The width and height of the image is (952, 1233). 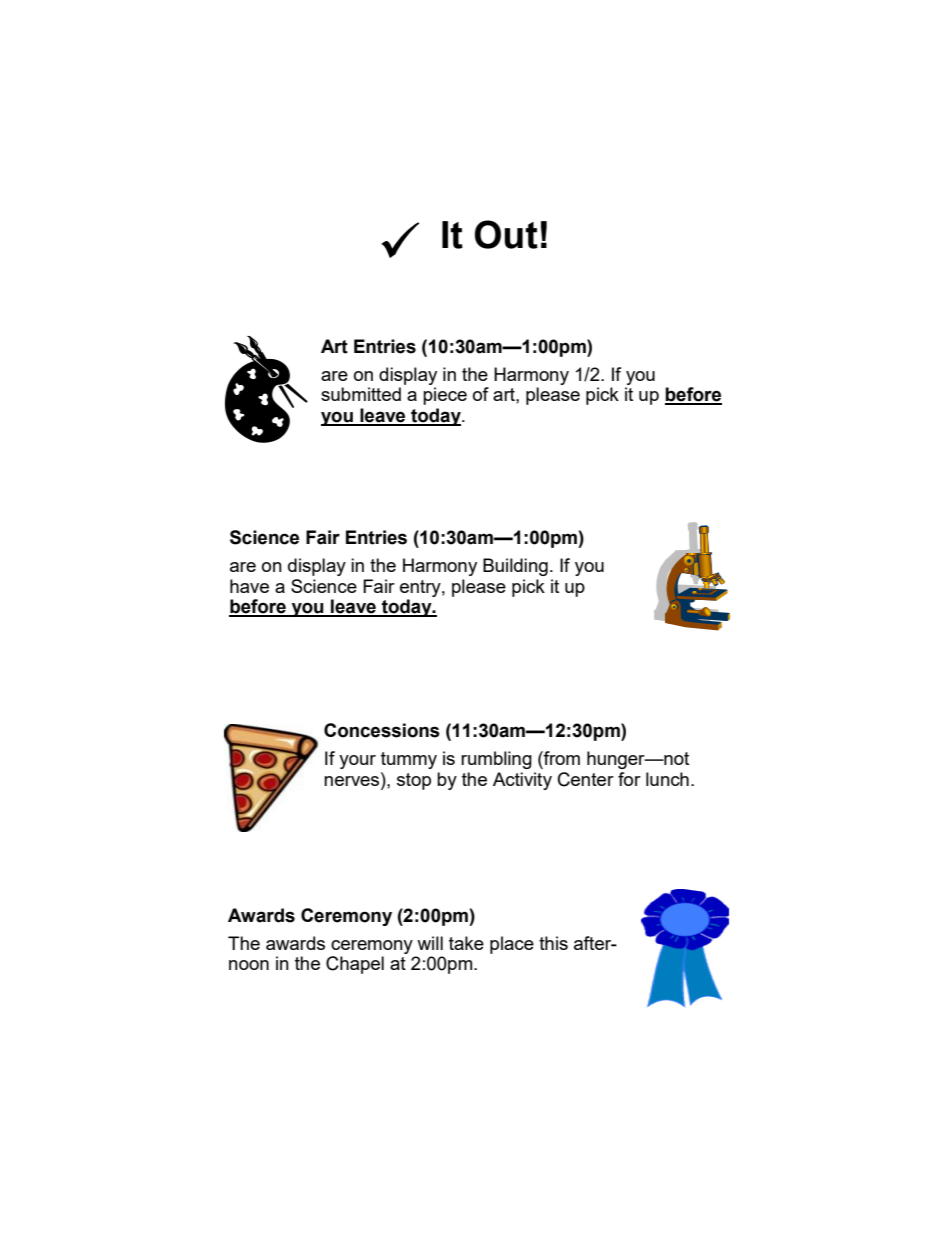 What do you see at coordinates (361, 394) in the image?
I see `submitted` at bounding box center [361, 394].
